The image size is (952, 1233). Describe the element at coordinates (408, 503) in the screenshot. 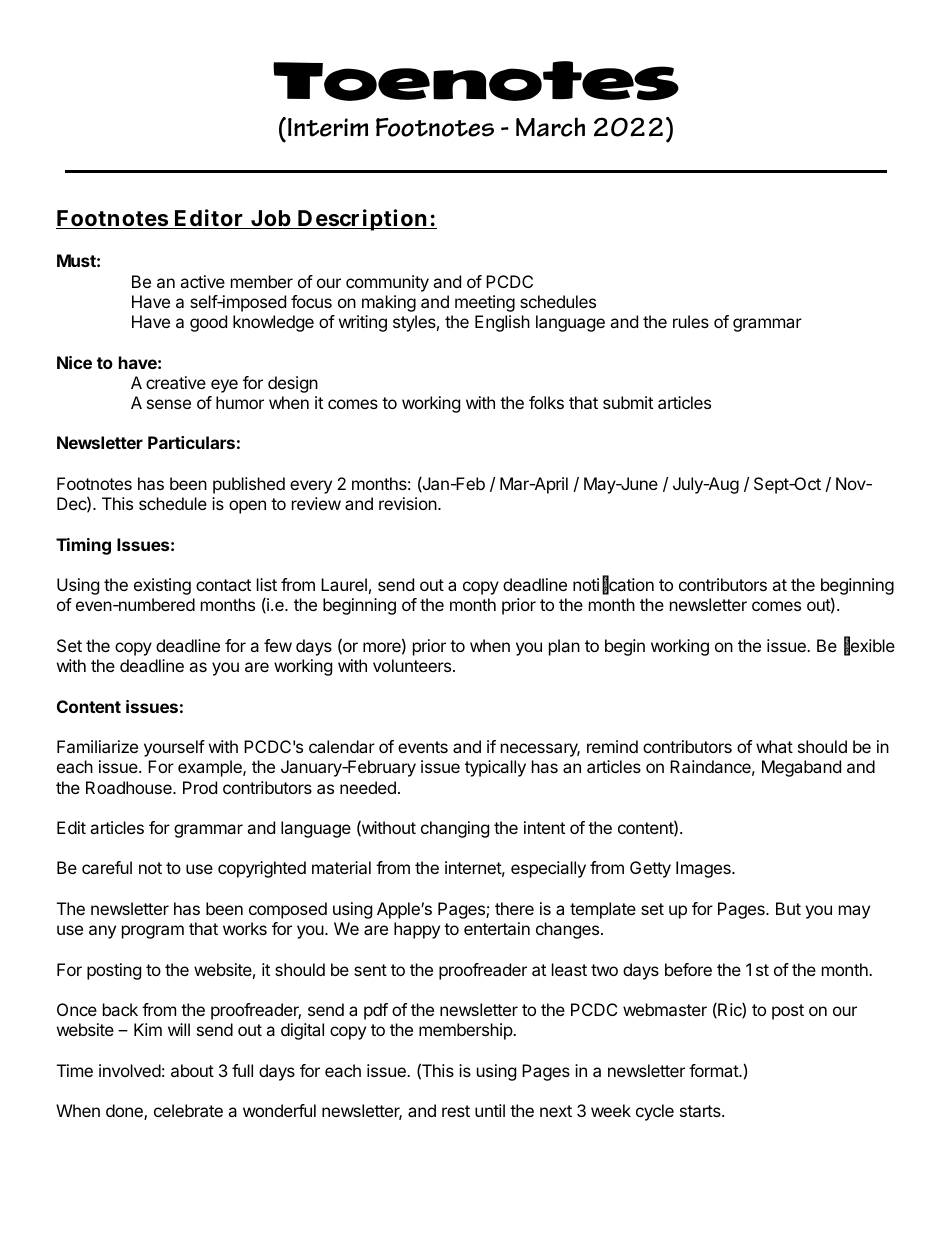

I see `revision` at that location.
